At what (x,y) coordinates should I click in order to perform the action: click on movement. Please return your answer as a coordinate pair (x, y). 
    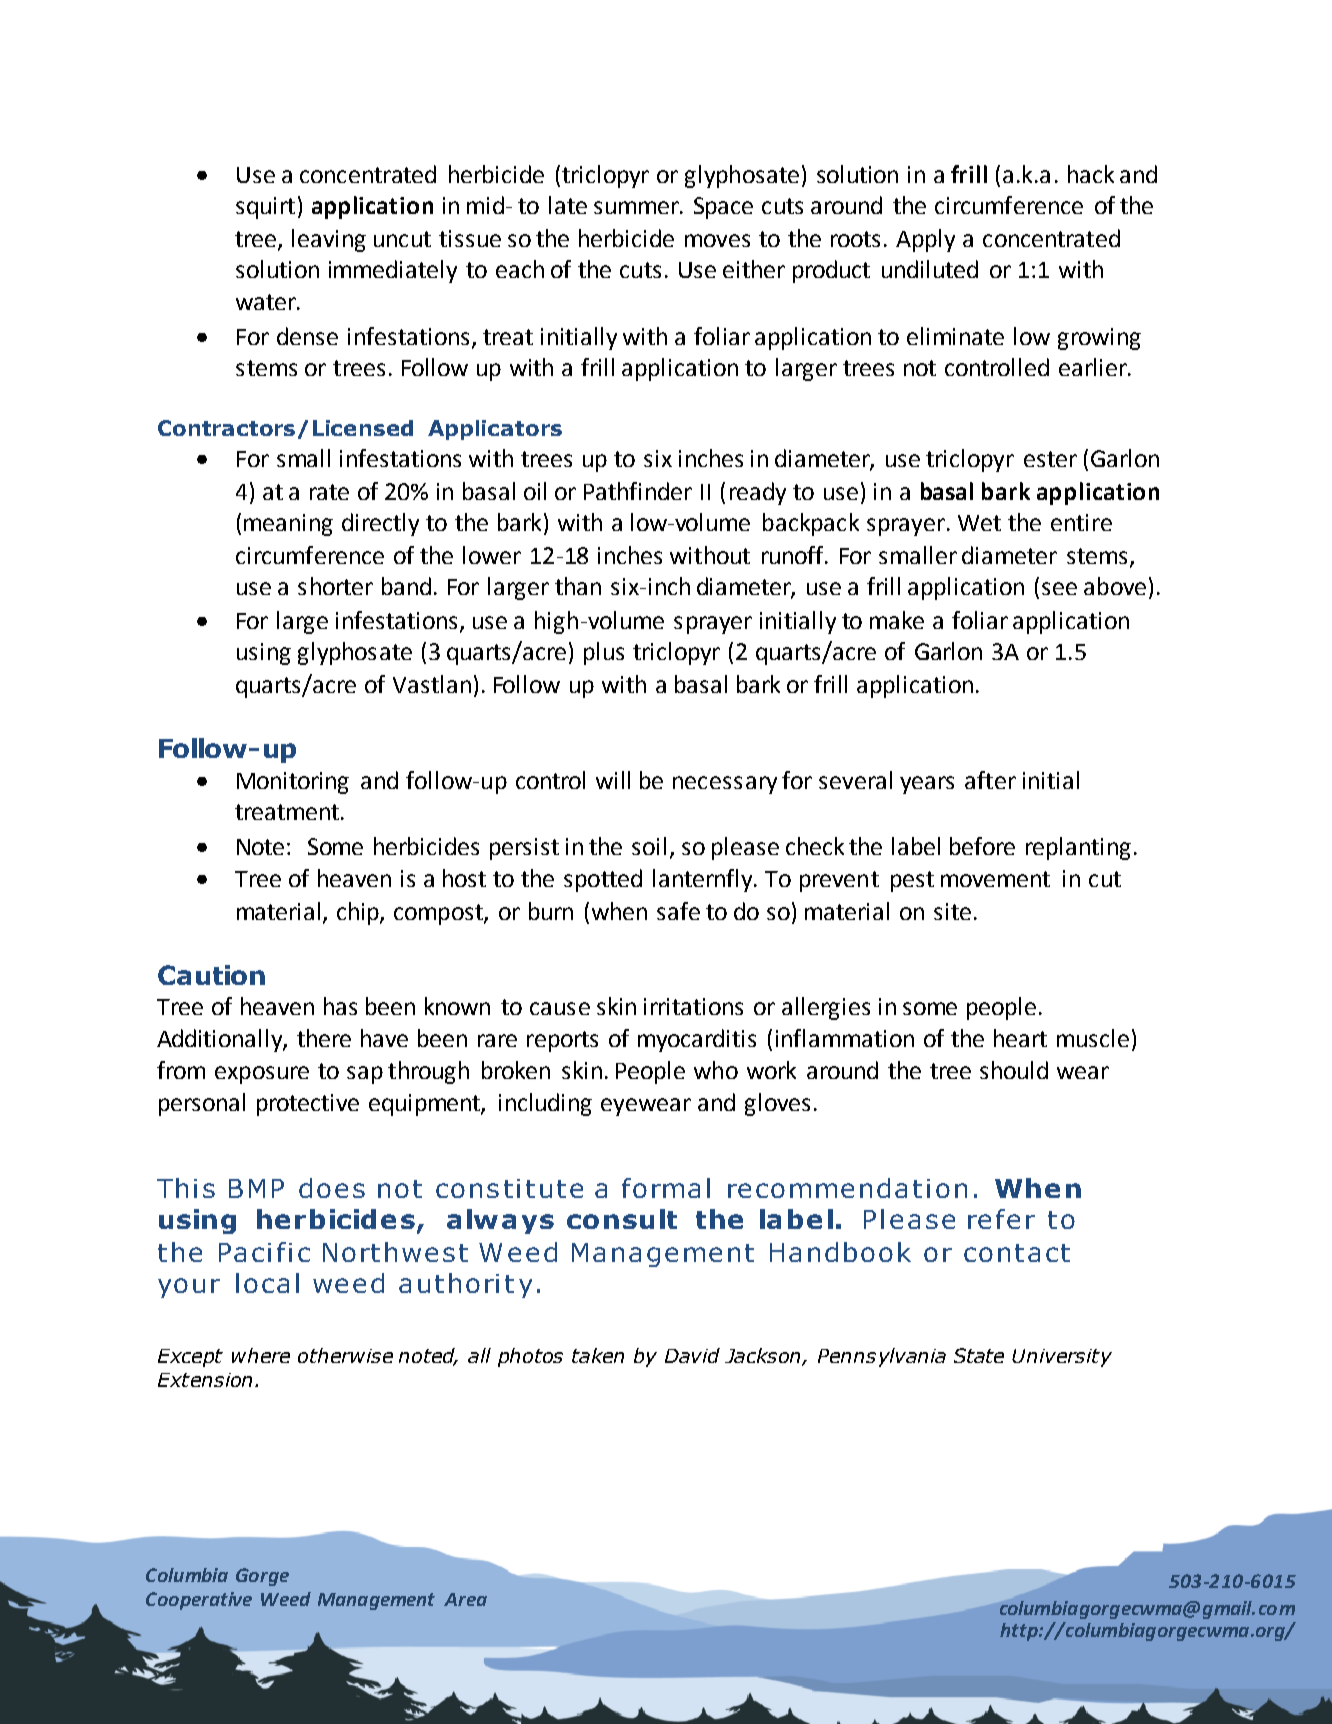
    Looking at the image, I should click on (995, 879).
